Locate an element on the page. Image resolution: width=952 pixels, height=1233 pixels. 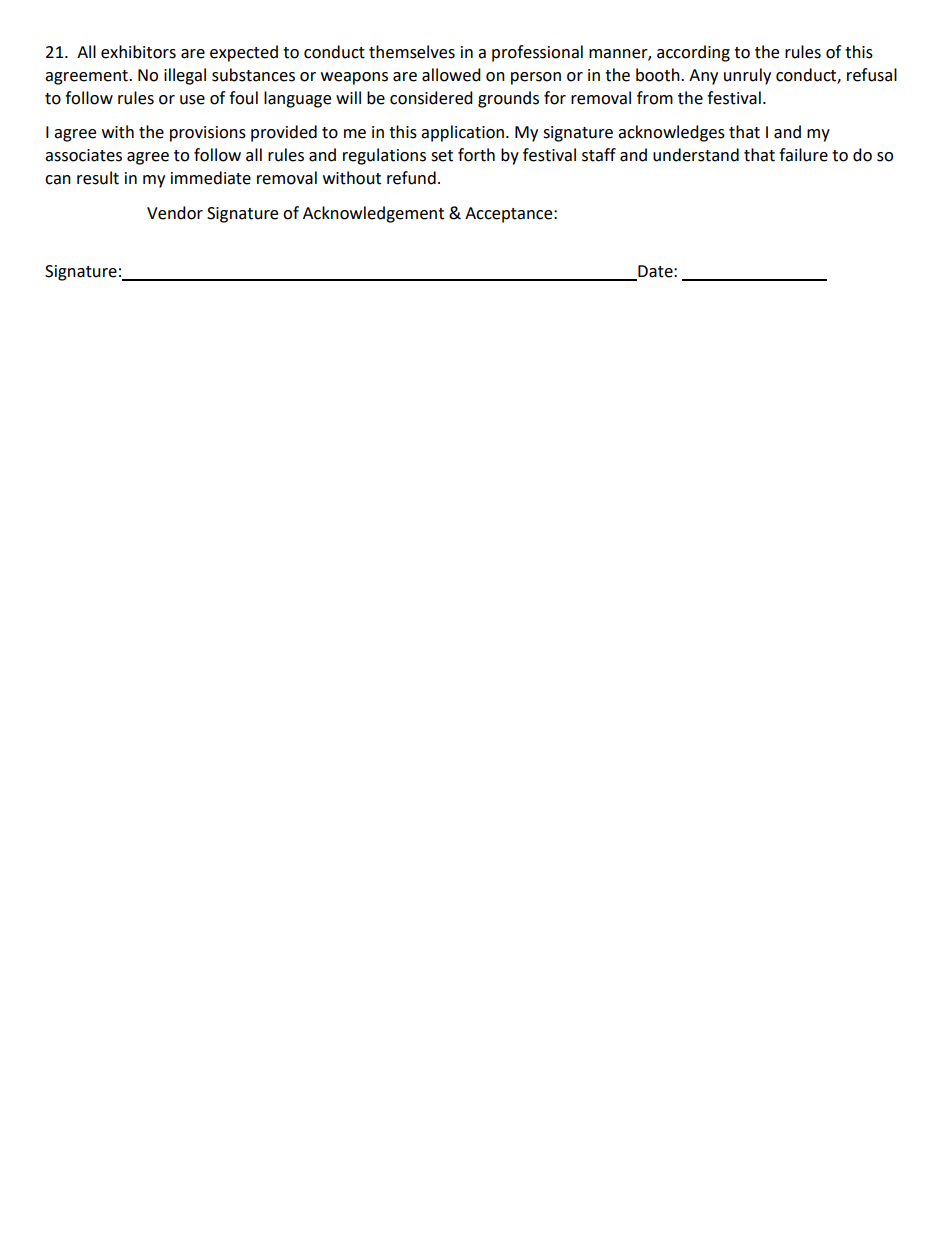
provisions is located at coordinates (208, 134).
